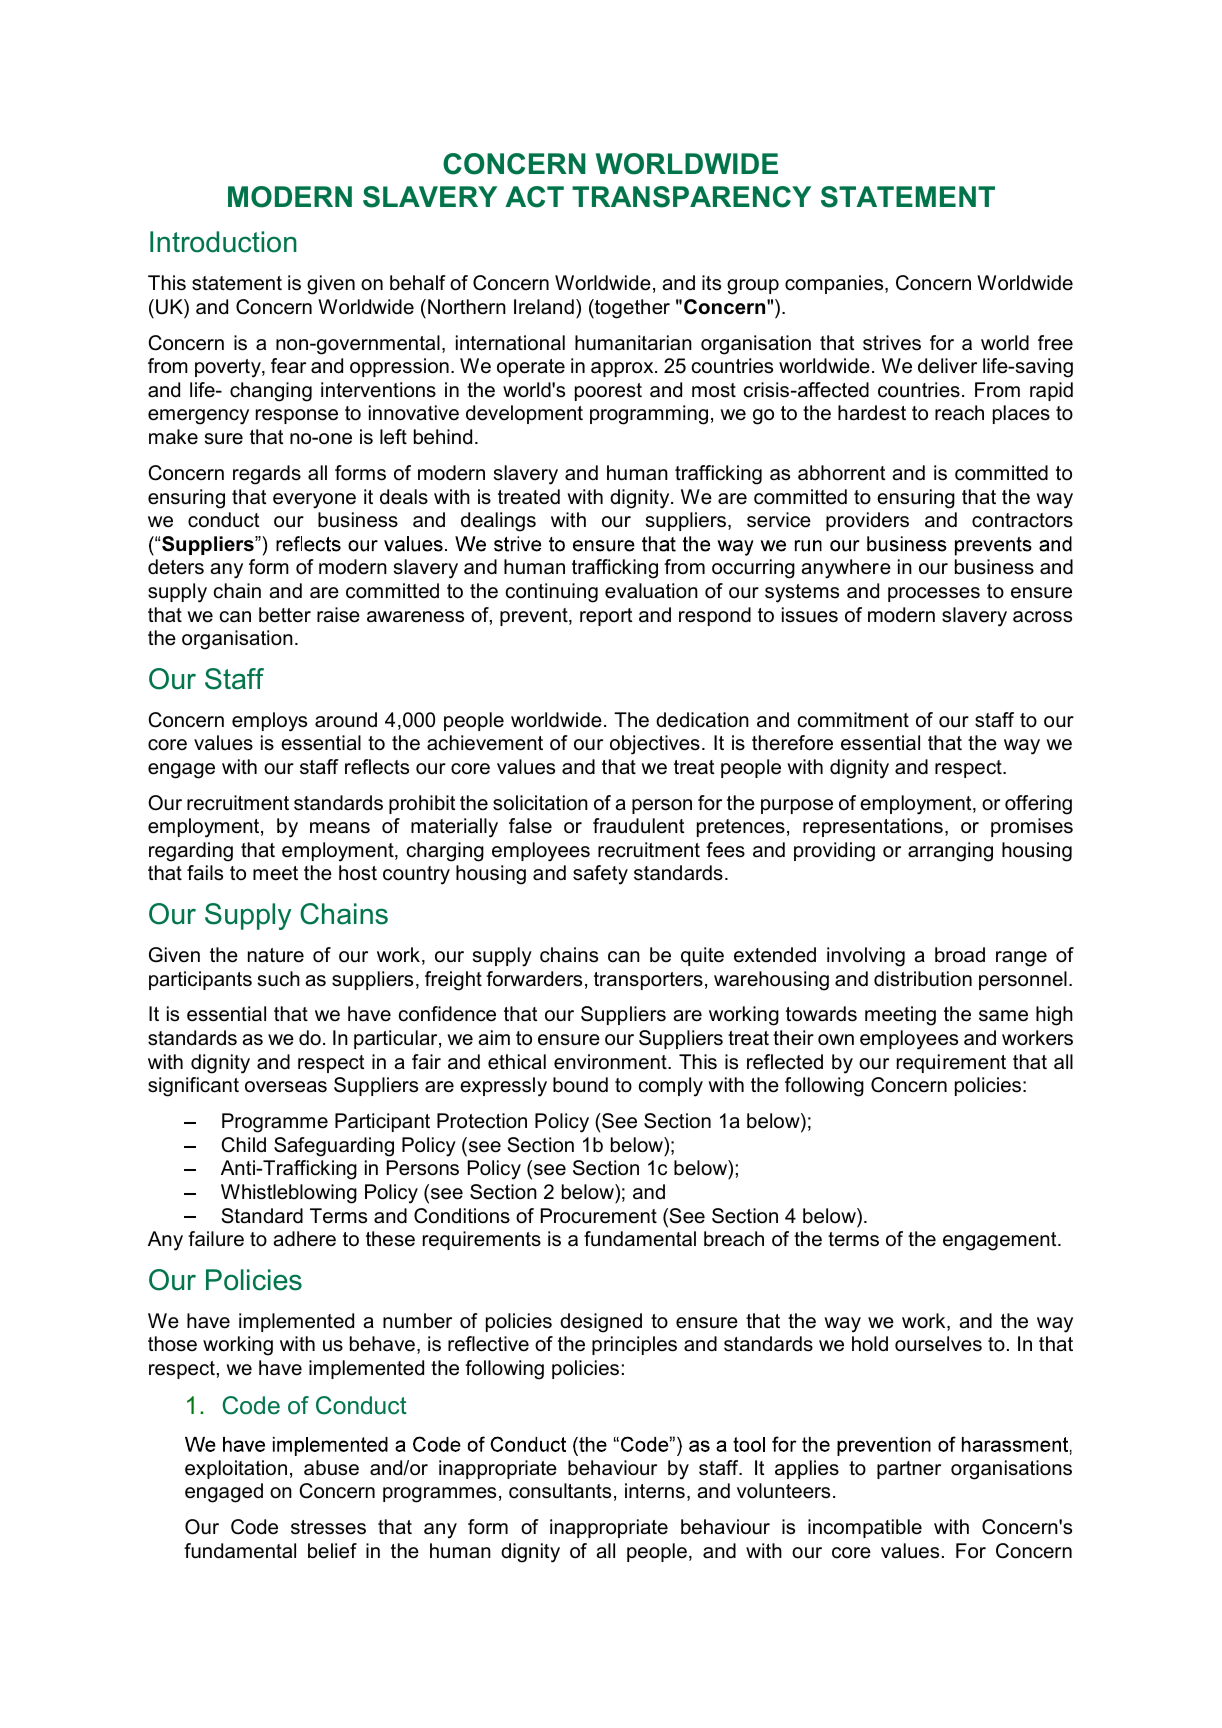  What do you see at coordinates (205, 873) in the image?
I see `fails` at bounding box center [205, 873].
